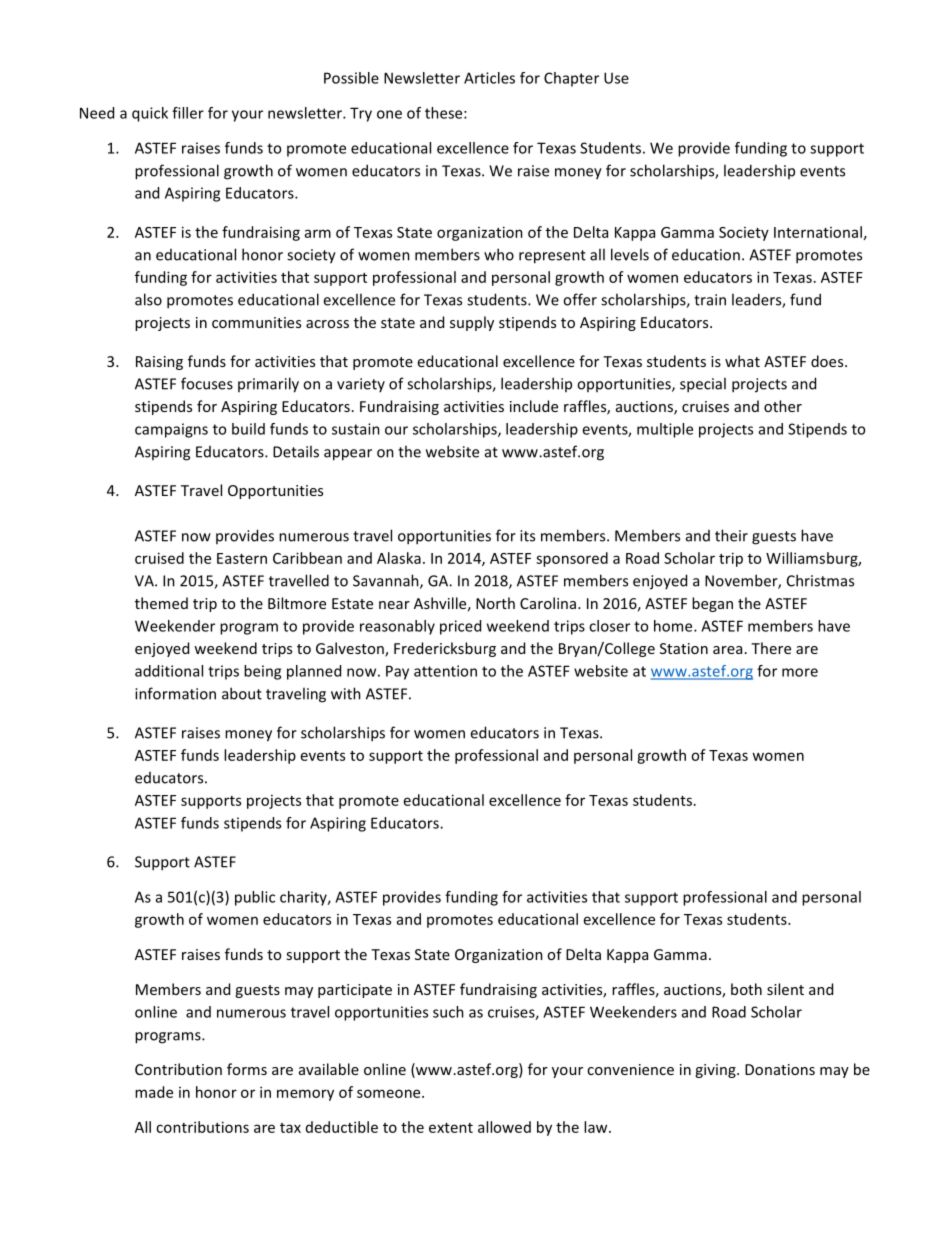  Describe the element at coordinates (154, 1092) in the document. I see `made` at that location.
